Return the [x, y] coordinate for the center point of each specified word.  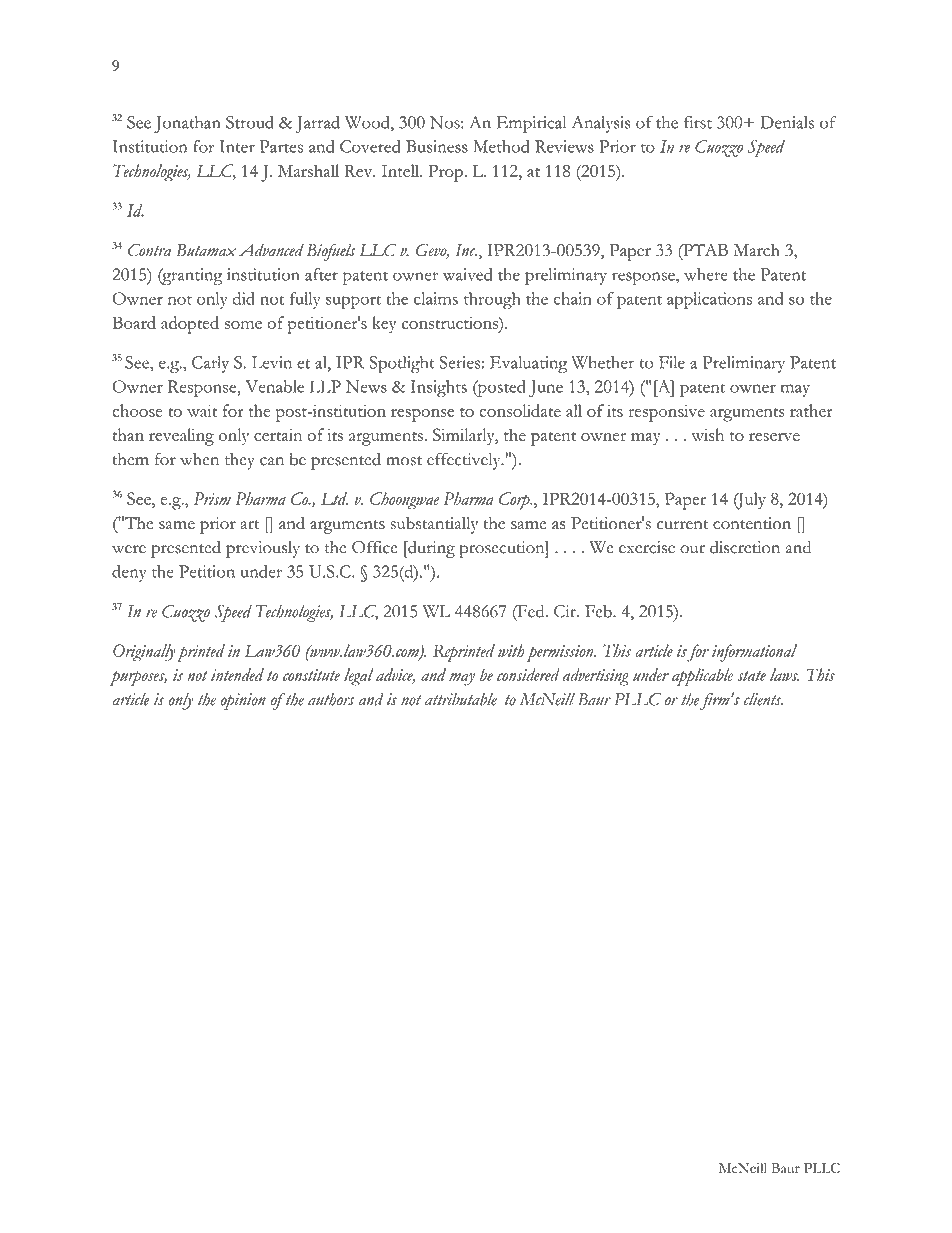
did [244, 298]
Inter [237, 146]
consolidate [520, 410]
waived [467, 274]
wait [202, 410]
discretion [745, 547]
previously [263, 549]
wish [707, 434]
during [430, 549]
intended [237, 674]
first [698, 122]
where [706, 274]
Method [501, 146]
